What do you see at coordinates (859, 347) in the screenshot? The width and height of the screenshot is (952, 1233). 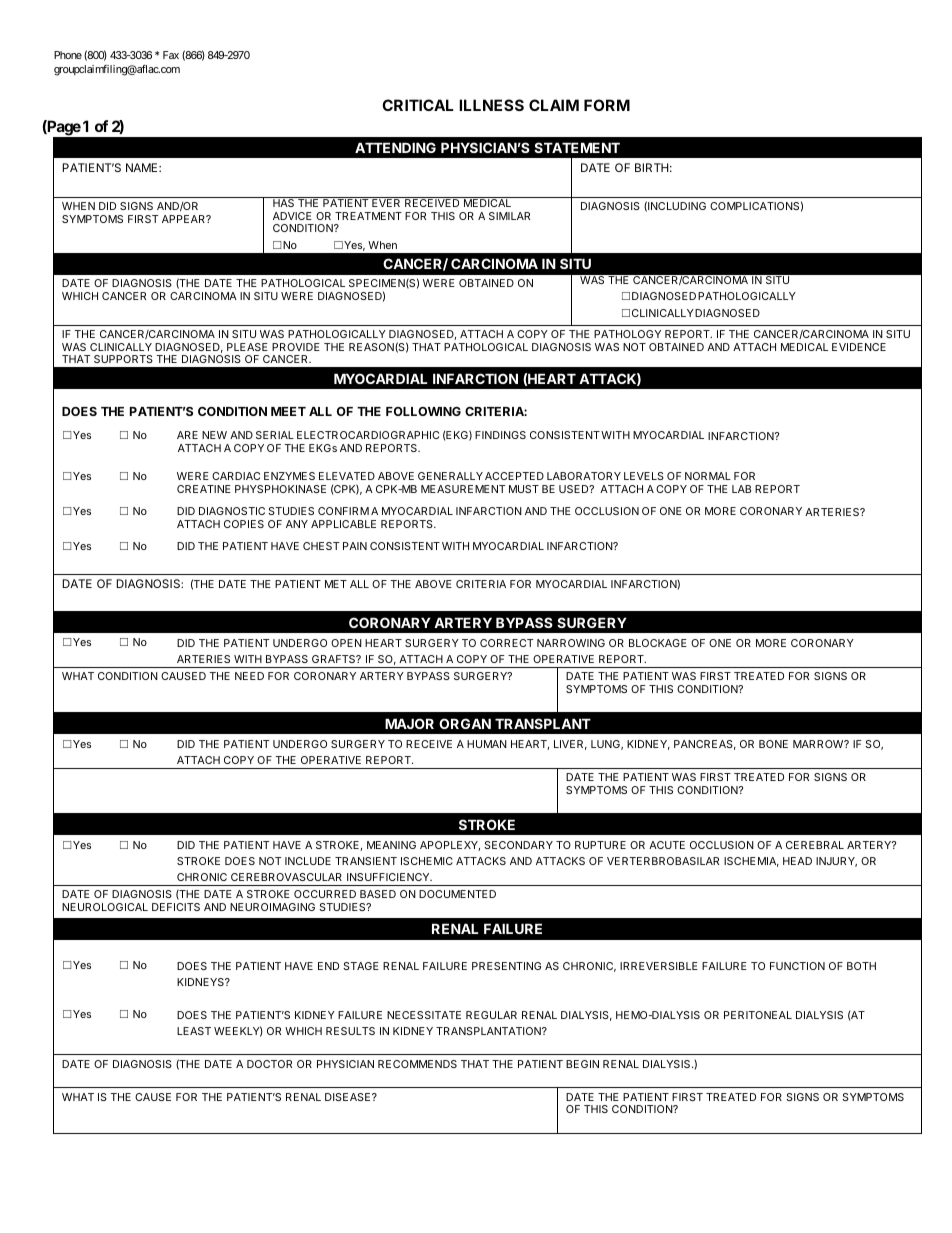 I see `EVIDENCE` at bounding box center [859, 347].
